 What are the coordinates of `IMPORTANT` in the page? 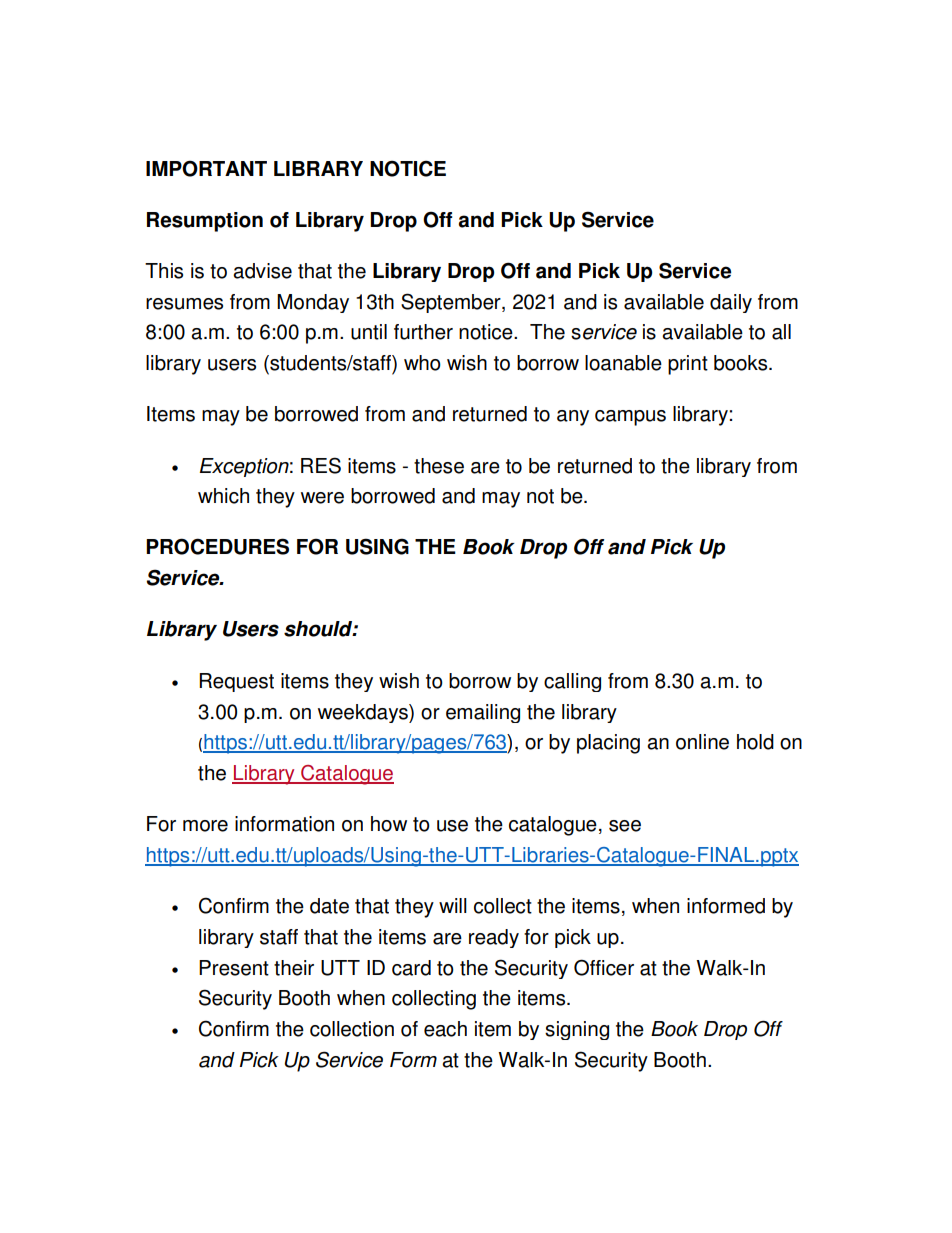 It's located at (206, 168).
